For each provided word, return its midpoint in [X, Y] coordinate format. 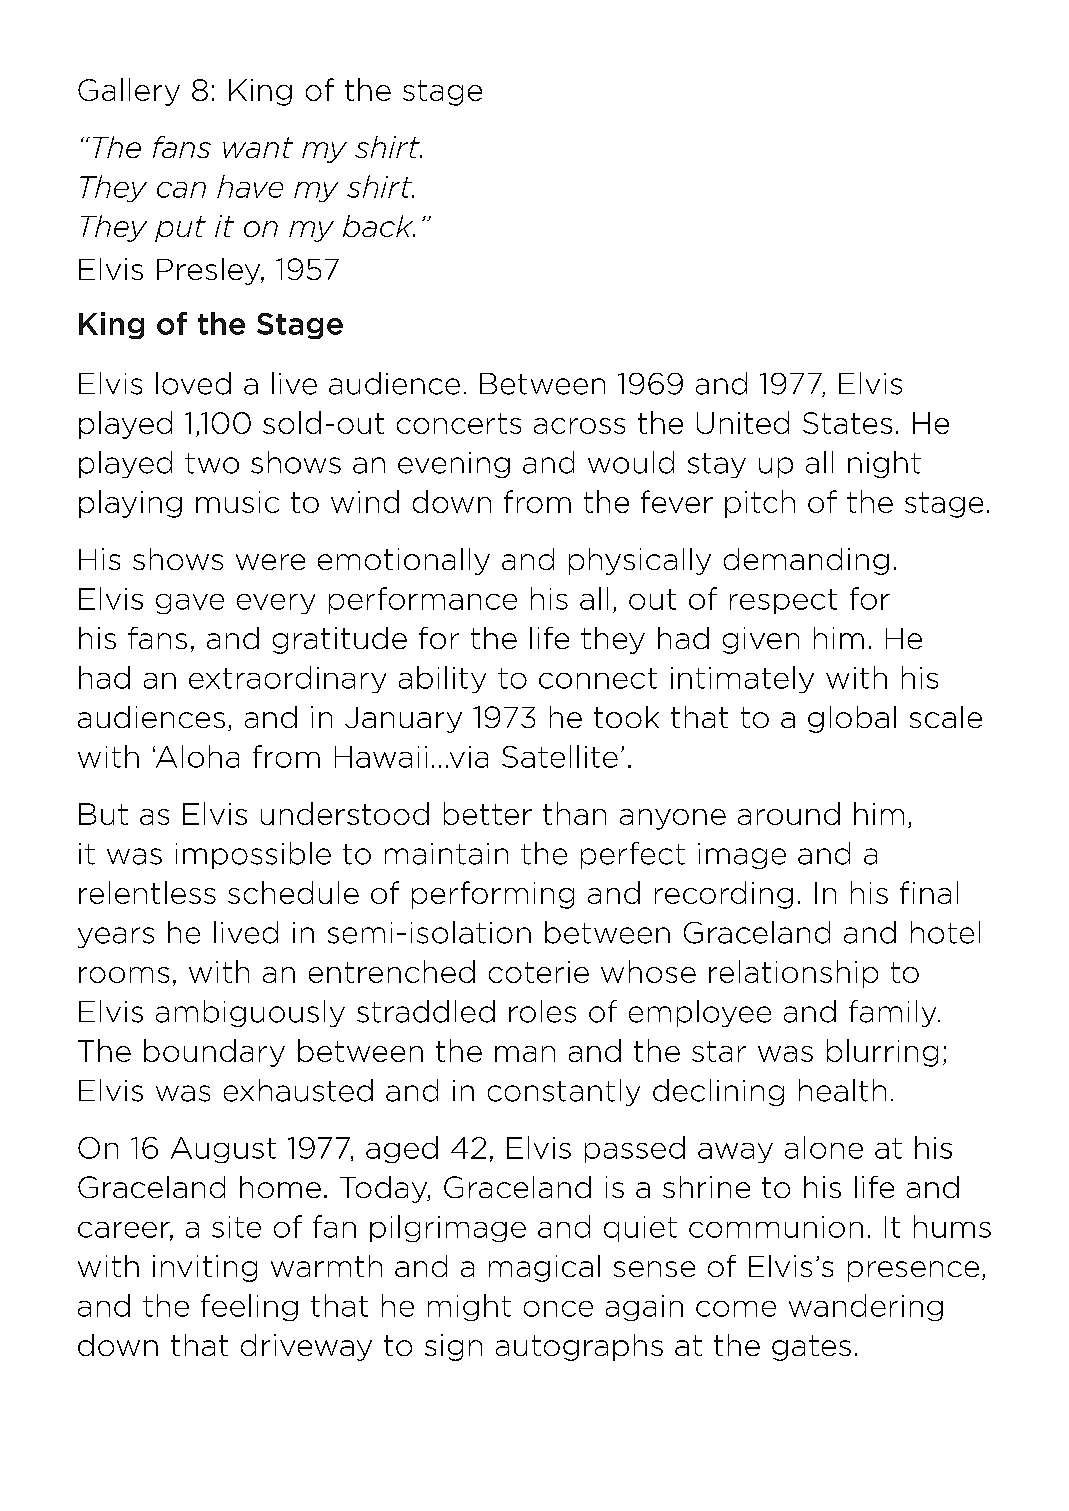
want [258, 147]
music [237, 502]
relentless [147, 892]
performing [493, 895]
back [379, 226]
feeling [249, 1307]
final [929, 892]
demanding [806, 561]
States [847, 423]
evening [454, 465]
